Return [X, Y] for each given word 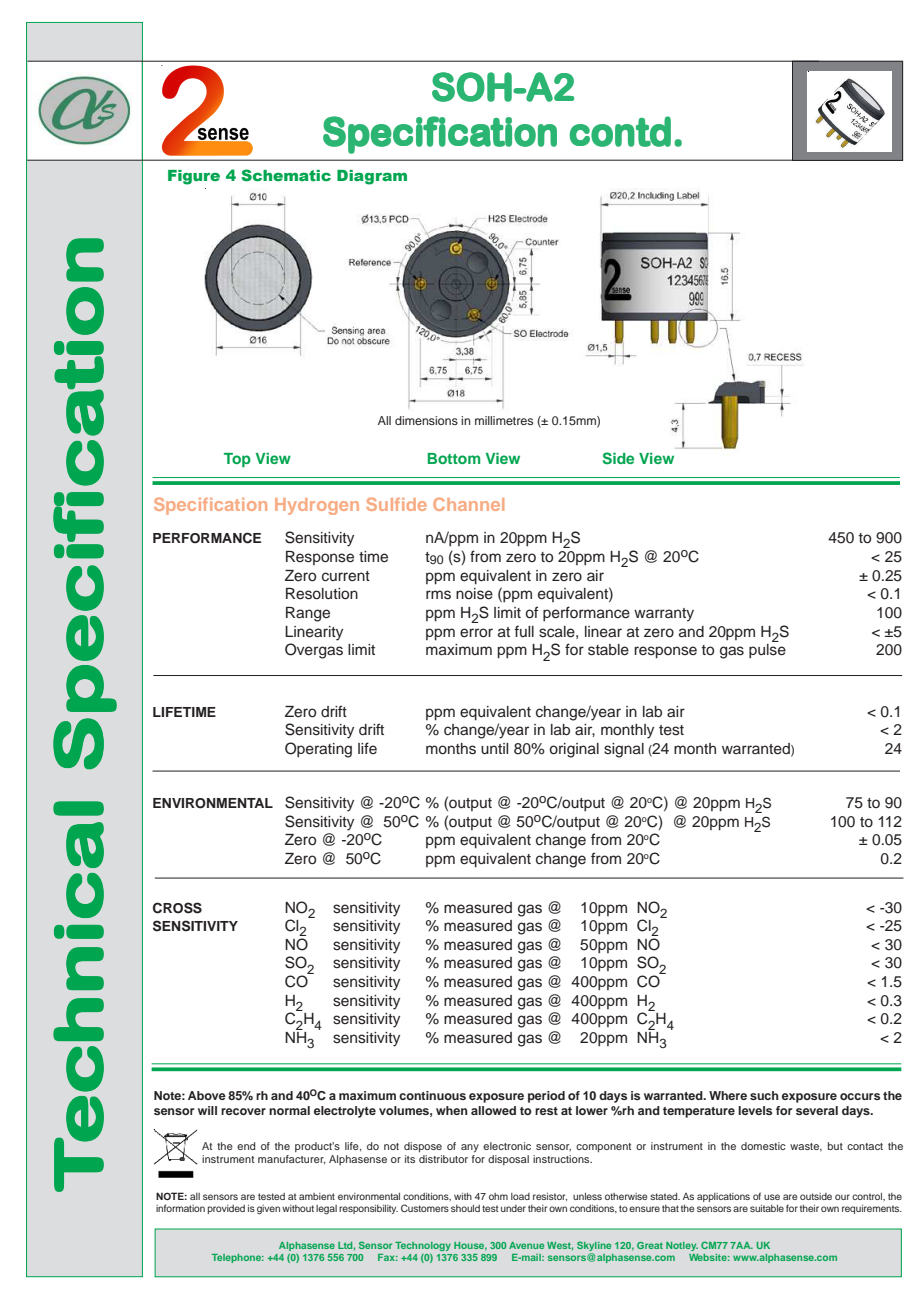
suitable [767, 1208]
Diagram [372, 177]
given [268, 1209]
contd [620, 131]
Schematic [286, 175]
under [513, 1208]
